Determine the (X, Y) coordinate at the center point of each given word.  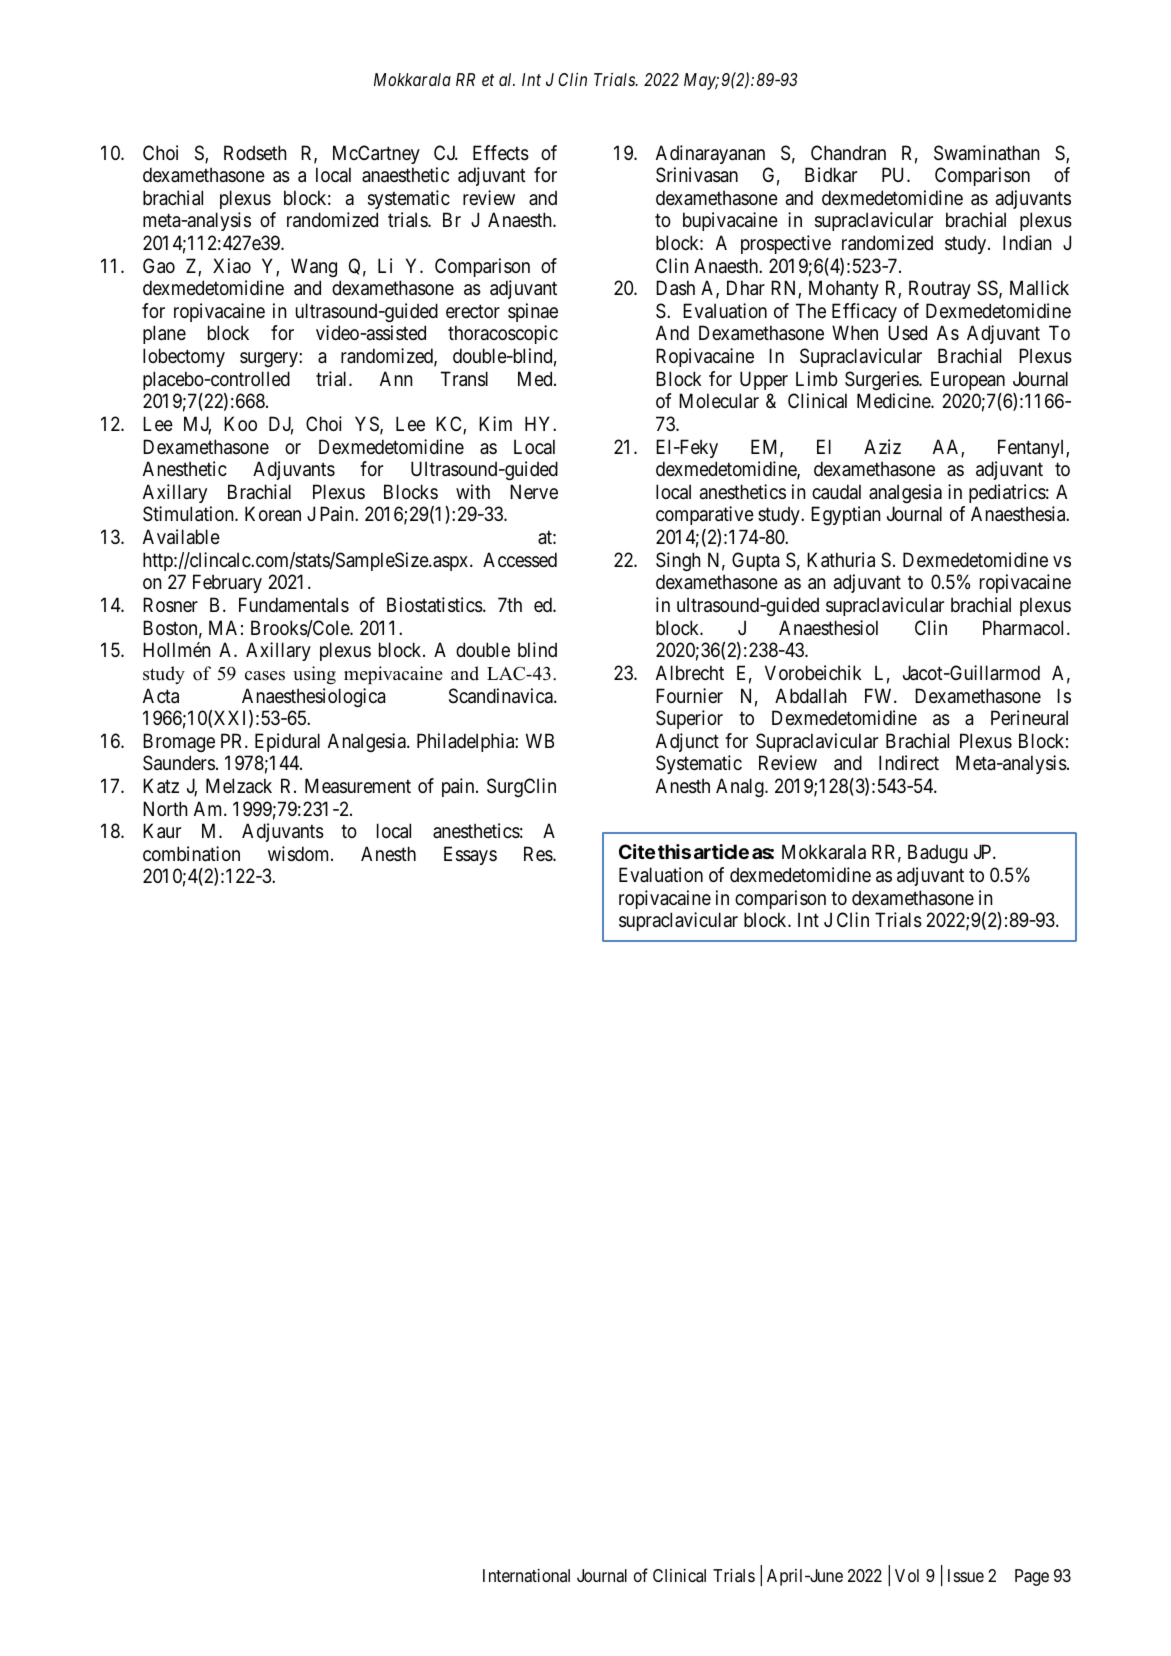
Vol (907, 1575)
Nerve (534, 491)
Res (539, 853)
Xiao (232, 266)
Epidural (287, 742)
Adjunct (687, 742)
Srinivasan (697, 175)
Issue (966, 1575)
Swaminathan (987, 153)
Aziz (882, 446)
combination (191, 854)
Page (1032, 1577)
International (526, 1575)
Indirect (909, 763)
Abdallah (811, 696)
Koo (240, 423)
